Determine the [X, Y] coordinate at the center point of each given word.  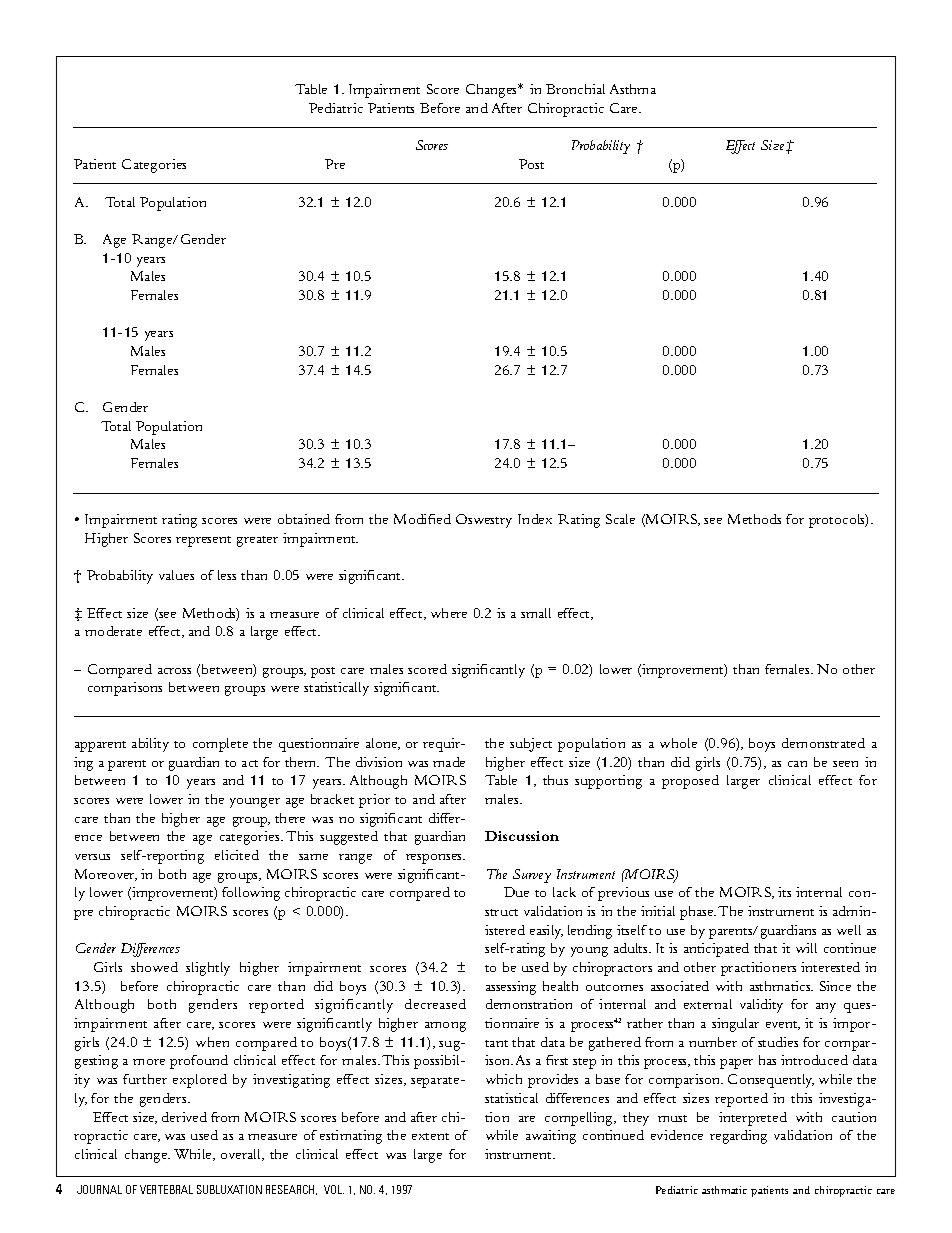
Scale [620, 519]
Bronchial [575, 89]
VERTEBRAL [166, 1189]
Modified [422, 519]
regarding [738, 1137]
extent [430, 1136]
